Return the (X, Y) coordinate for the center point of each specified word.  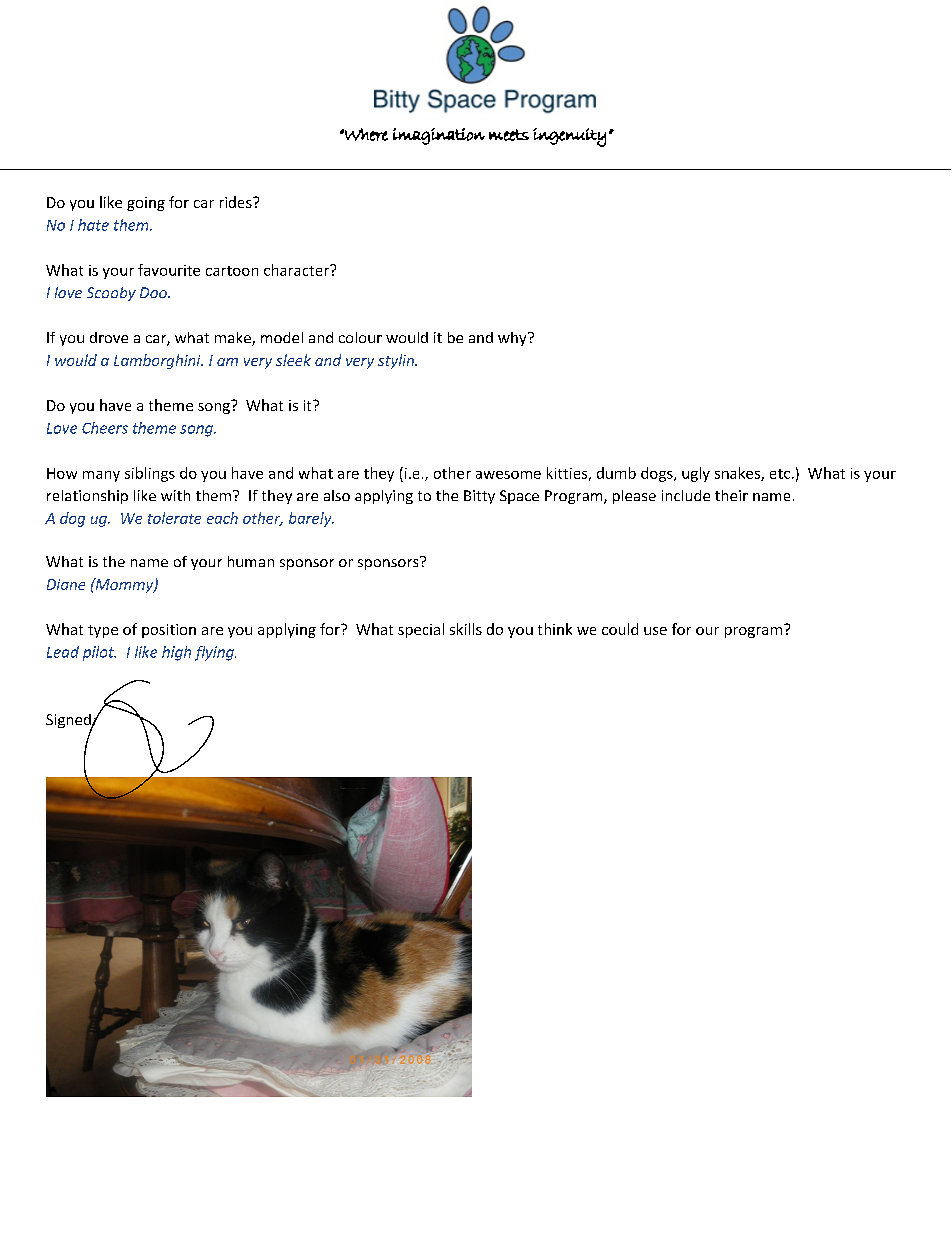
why (513, 339)
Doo (154, 292)
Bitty (479, 497)
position (169, 631)
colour (360, 337)
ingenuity (569, 137)
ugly (696, 474)
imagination (439, 136)
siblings (150, 474)
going (146, 204)
